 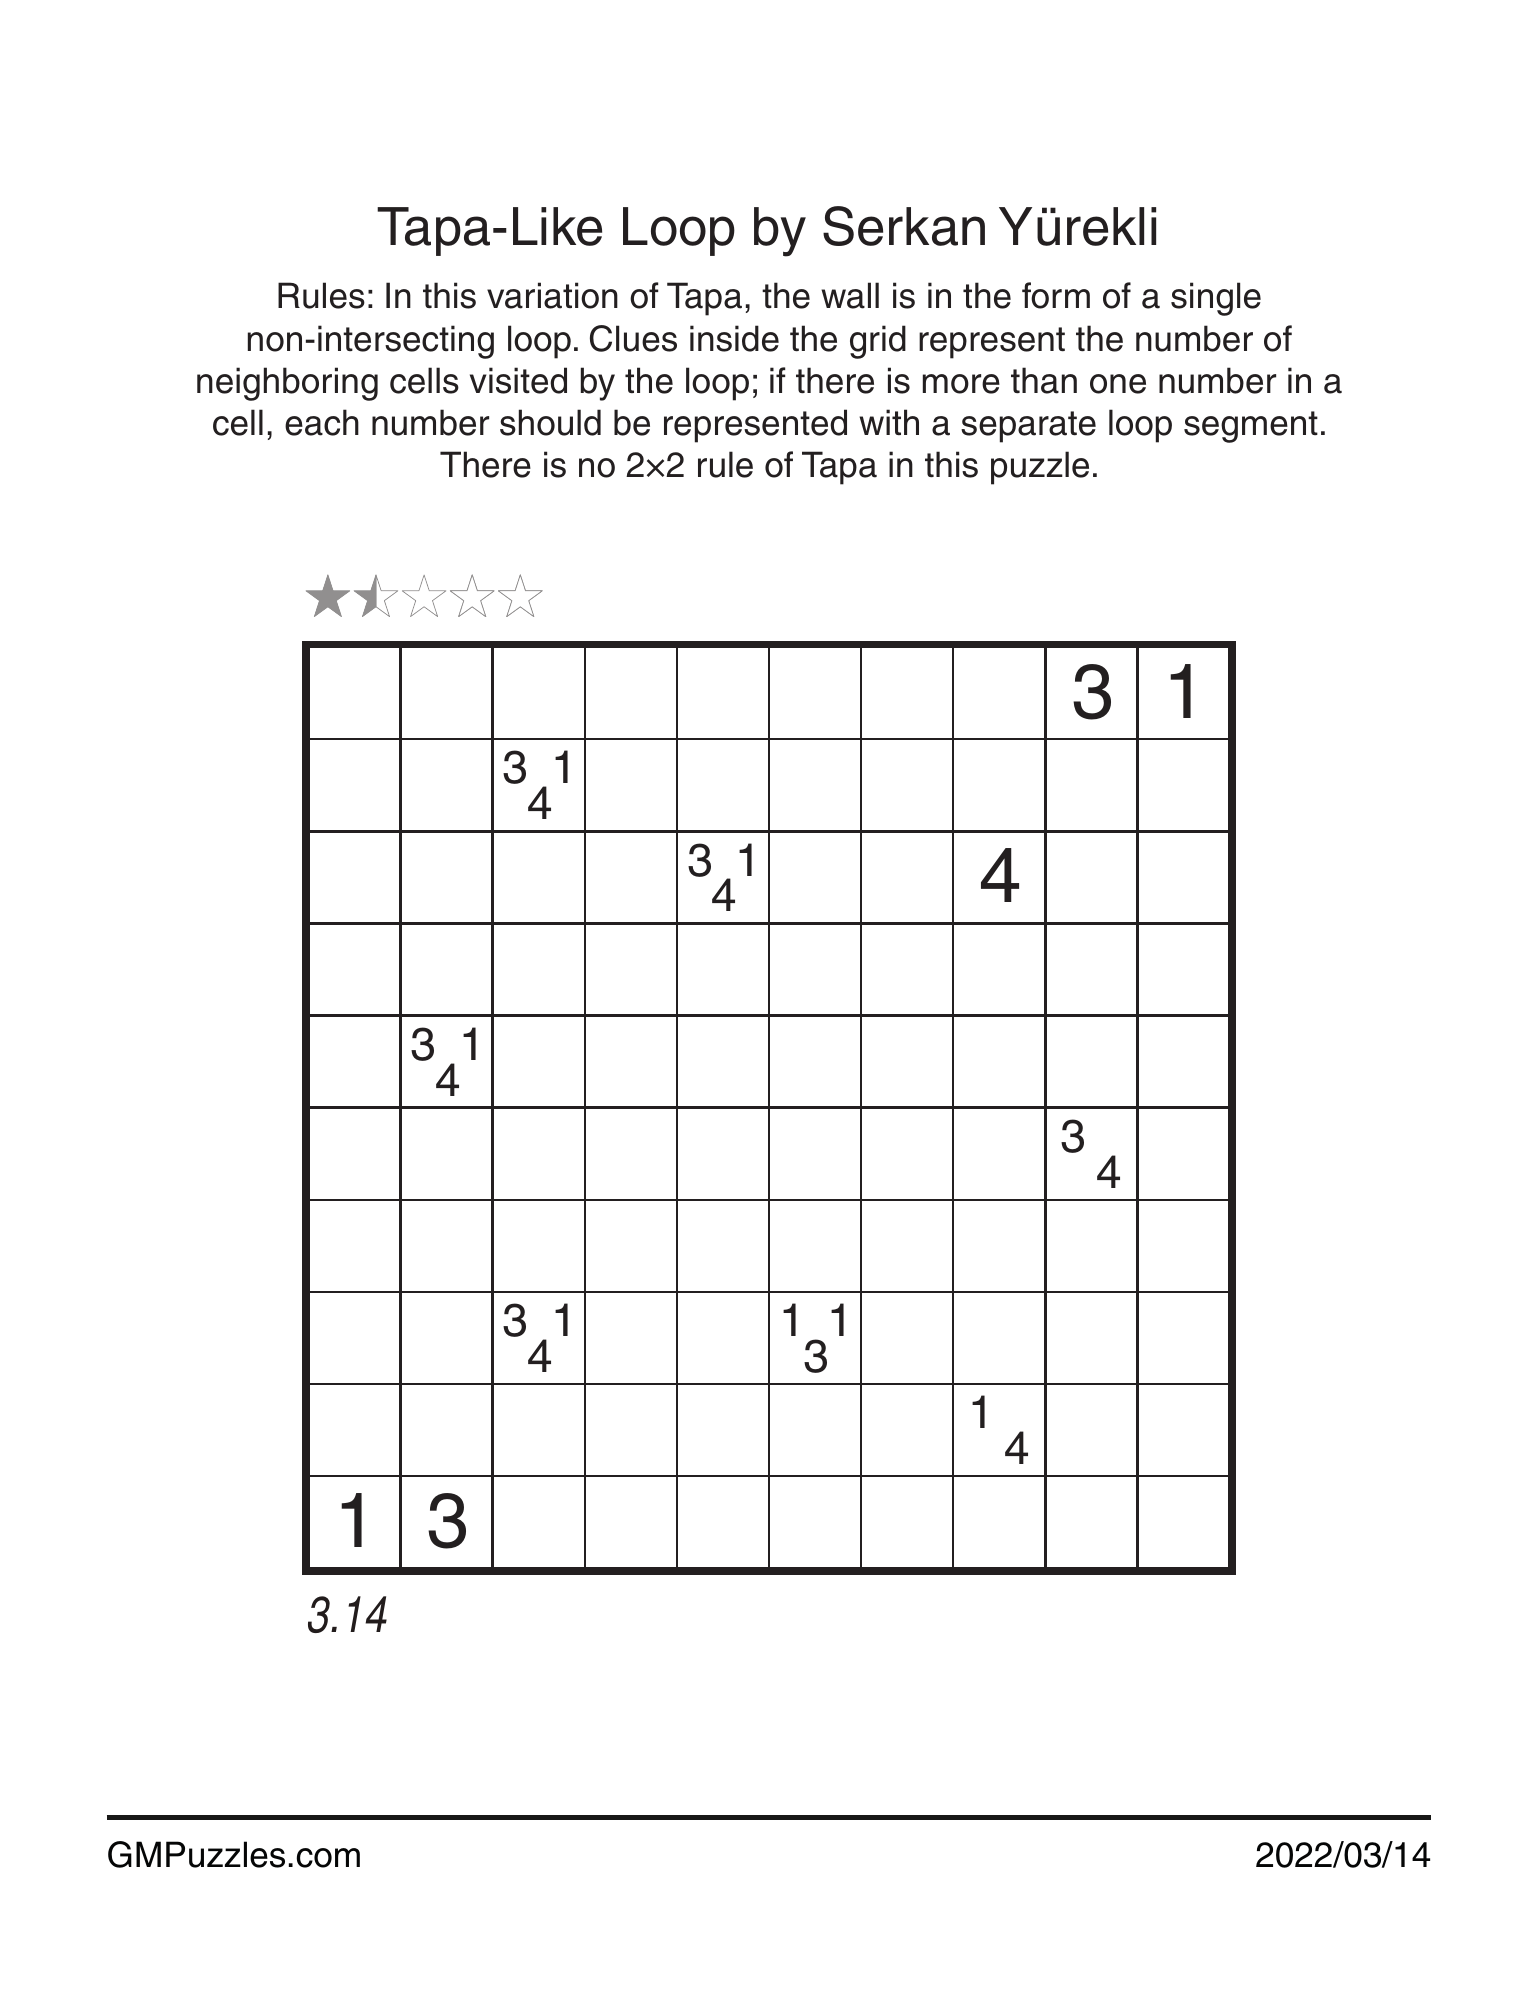 What do you see at coordinates (878, 342) in the screenshot?
I see `grid` at bounding box center [878, 342].
